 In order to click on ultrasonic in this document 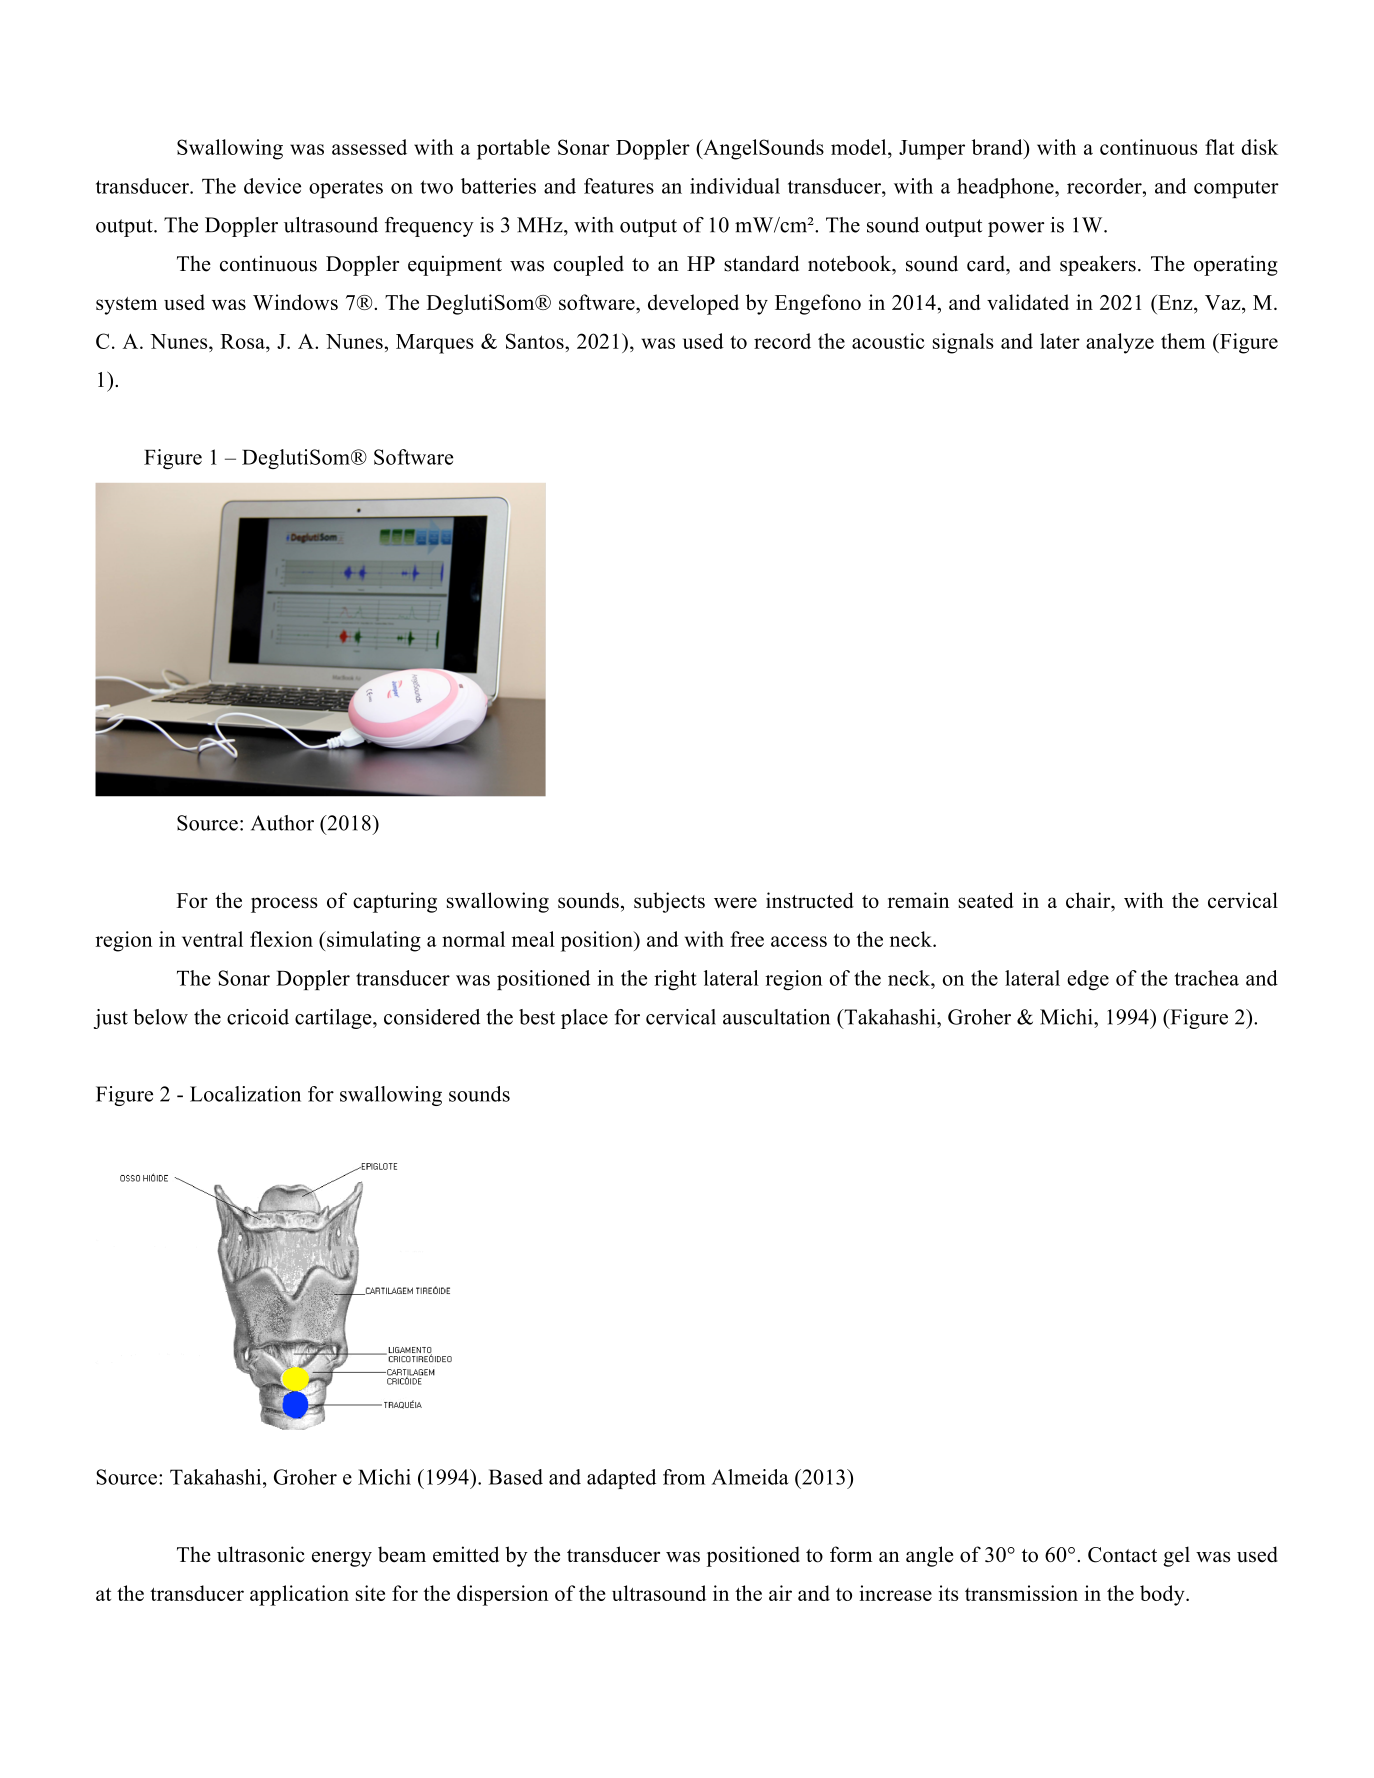, I will do `click(261, 1554)`.
